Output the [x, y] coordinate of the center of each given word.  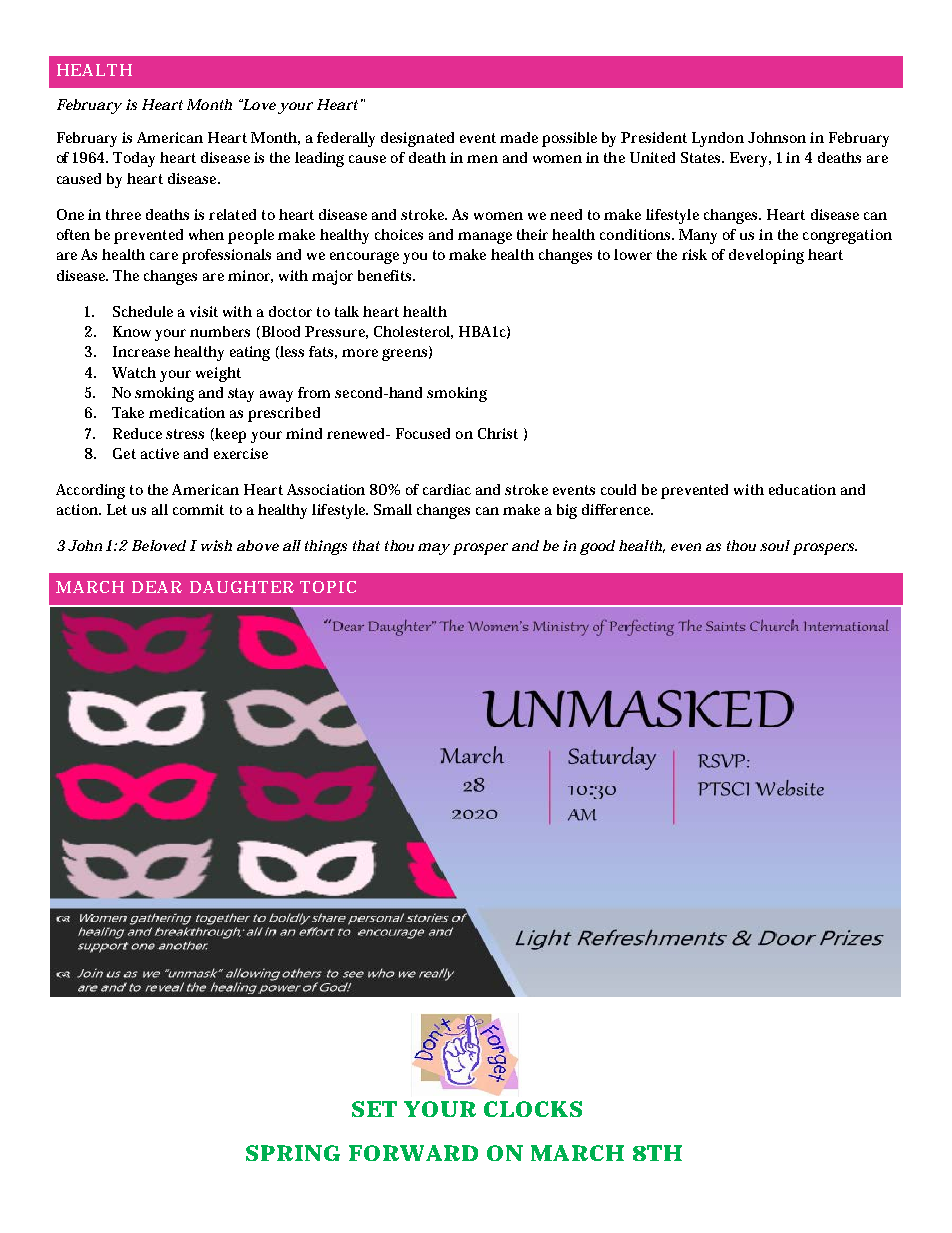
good [597, 547]
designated [417, 139]
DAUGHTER [242, 587]
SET [374, 1109]
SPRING [293, 1153]
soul [775, 545]
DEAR [157, 587]
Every [750, 159]
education [802, 489]
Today [134, 159]
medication [187, 412]
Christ [498, 433]
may [434, 549]
